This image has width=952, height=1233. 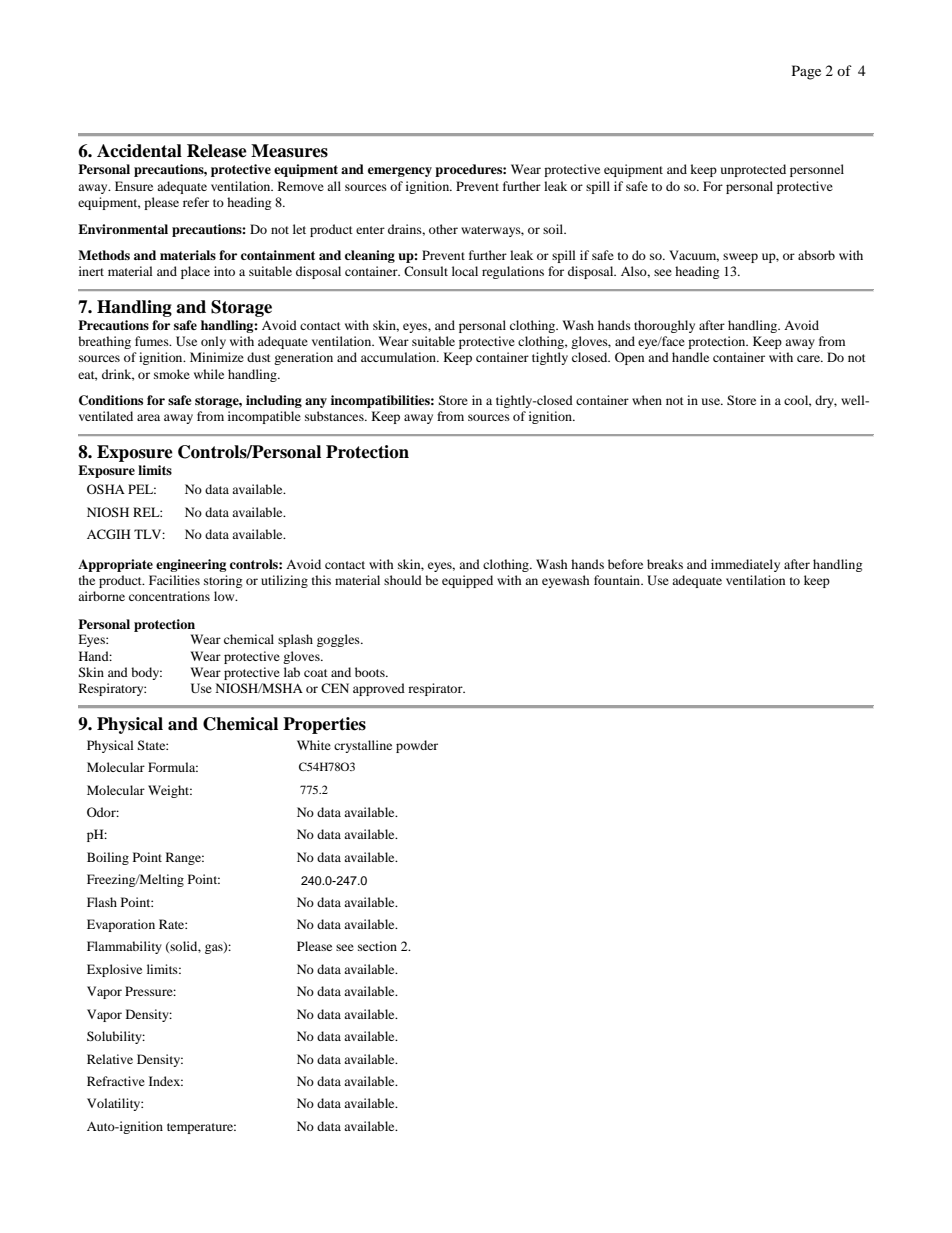 I want to click on temperature, so click(x=201, y=1128).
